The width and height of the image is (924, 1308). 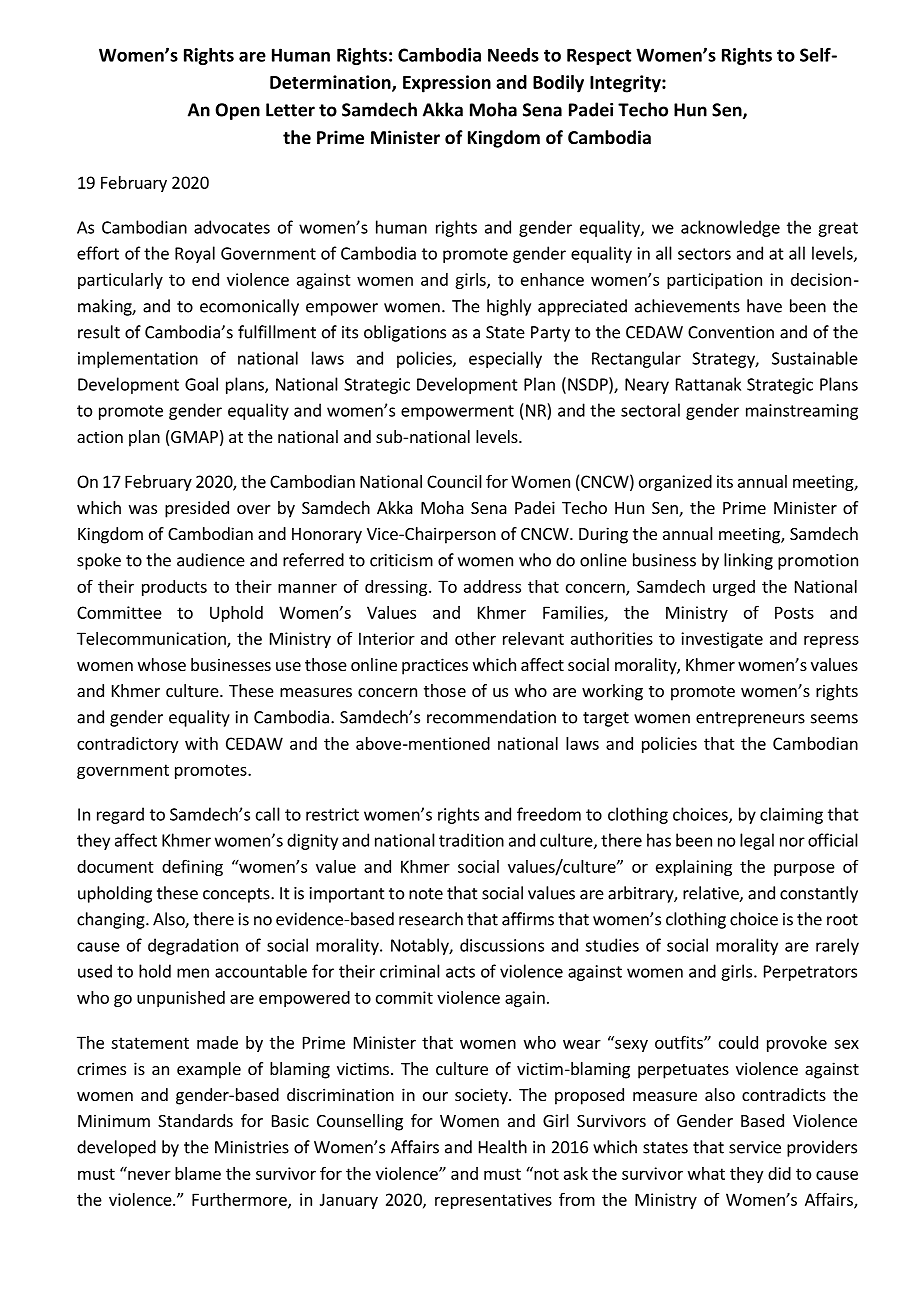 What do you see at coordinates (513, 55) in the image?
I see `Needs` at bounding box center [513, 55].
